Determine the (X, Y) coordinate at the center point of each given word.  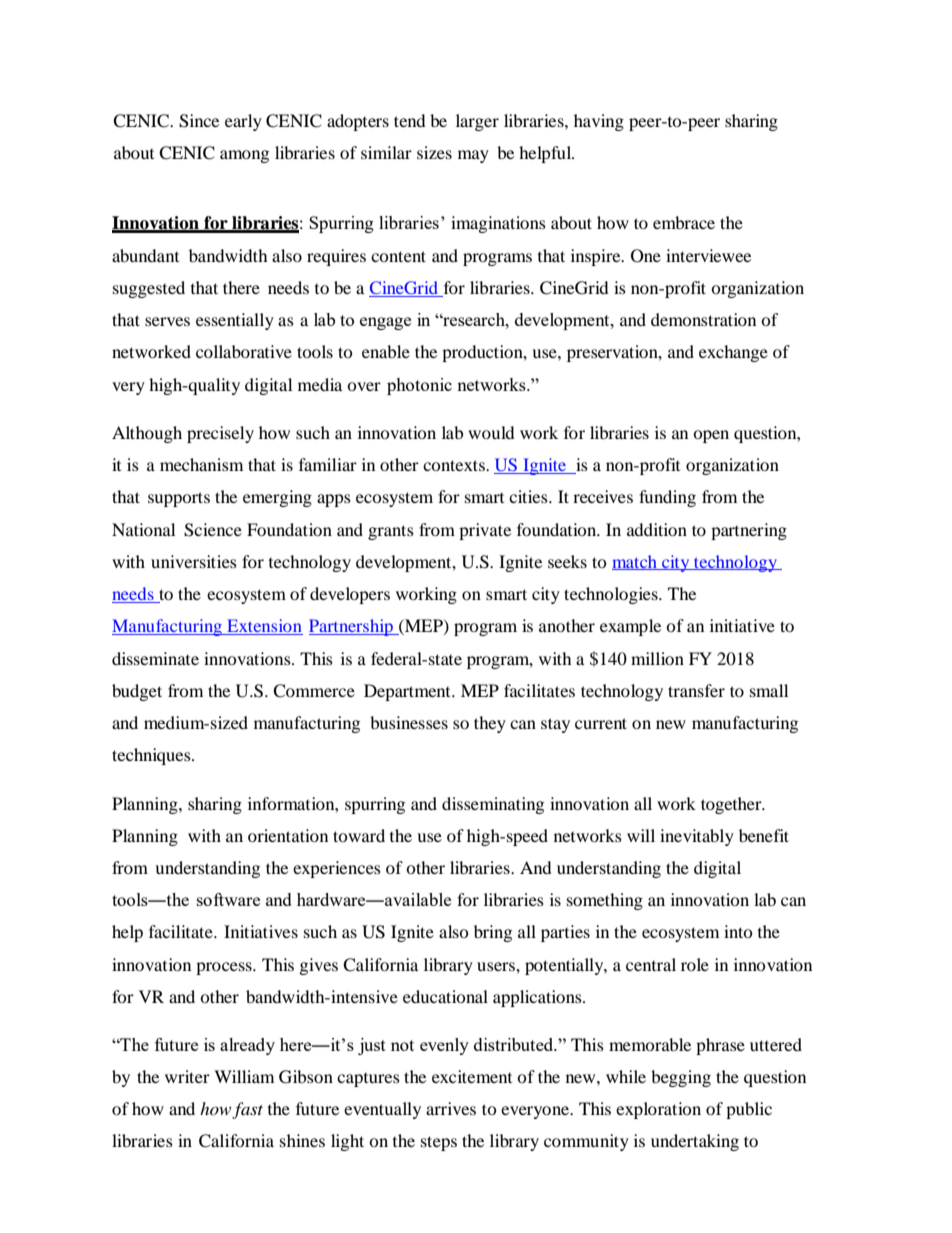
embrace (684, 222)
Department (408, 692)
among (244, 156)
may (473, 156)
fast (247, 1110)
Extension (264, 627)
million (657, 658)
